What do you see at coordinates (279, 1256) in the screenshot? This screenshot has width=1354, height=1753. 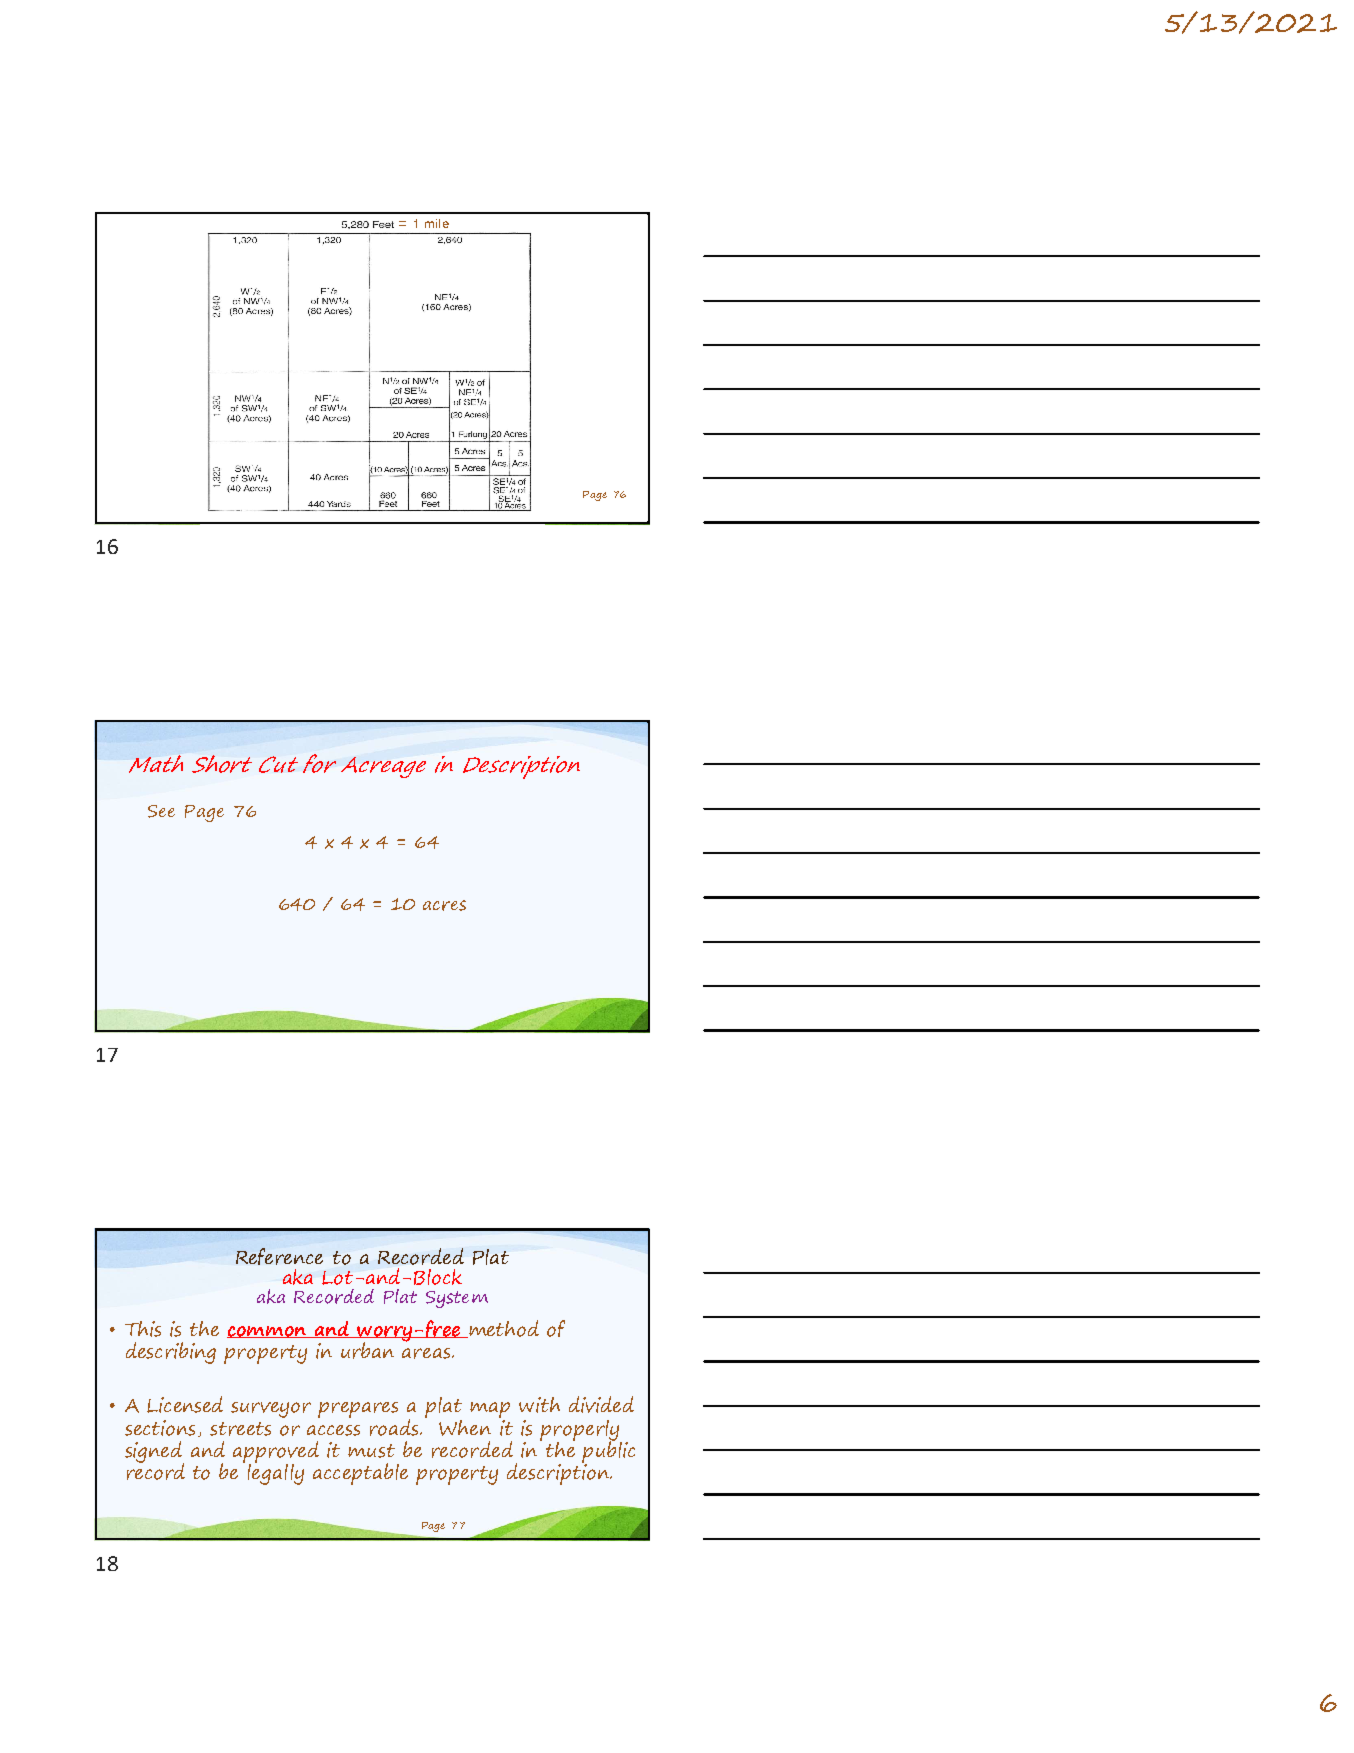 I see `Reference` at bounding box center [279, 1256].
